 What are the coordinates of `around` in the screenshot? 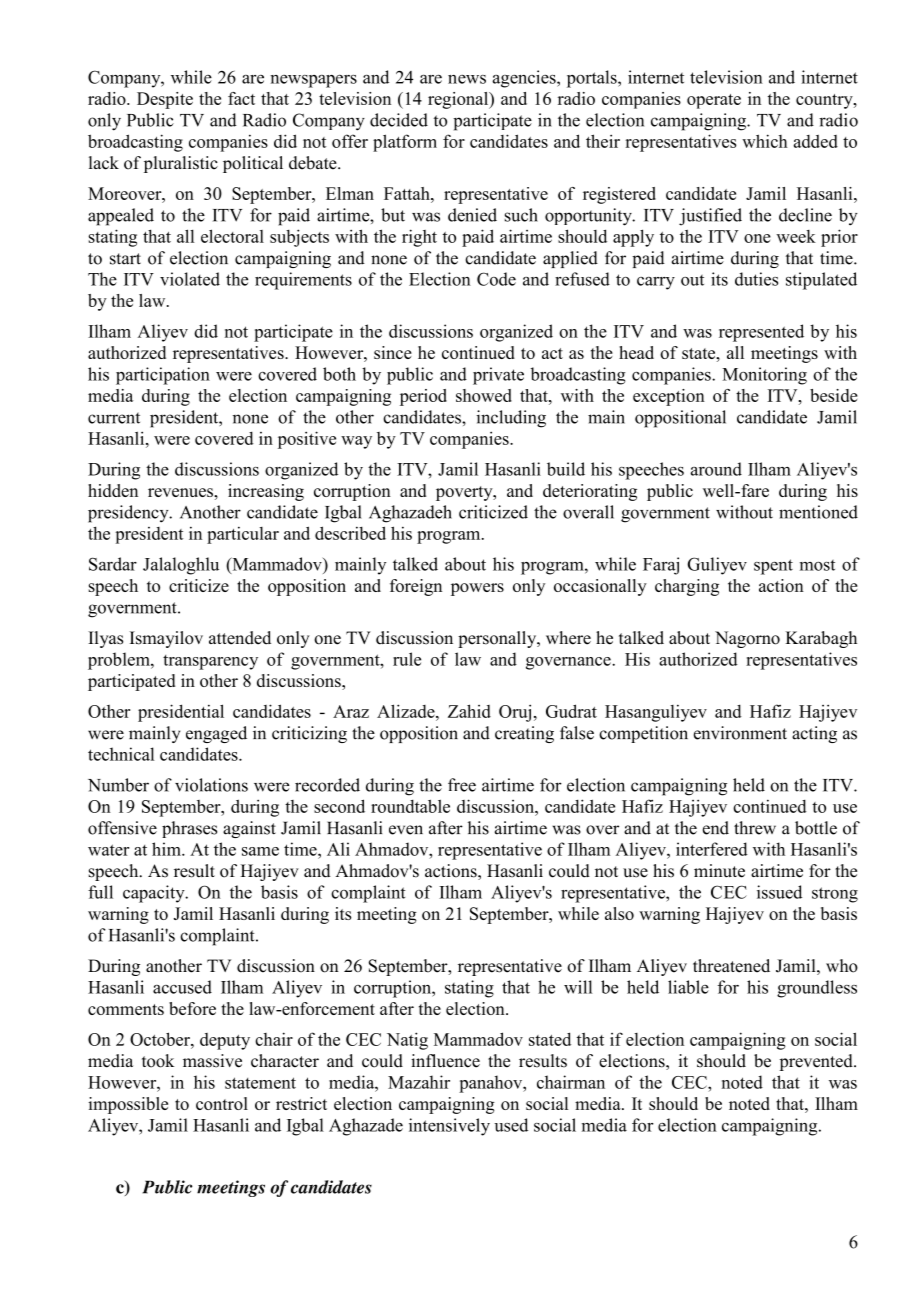 It's located at (716, 469).
